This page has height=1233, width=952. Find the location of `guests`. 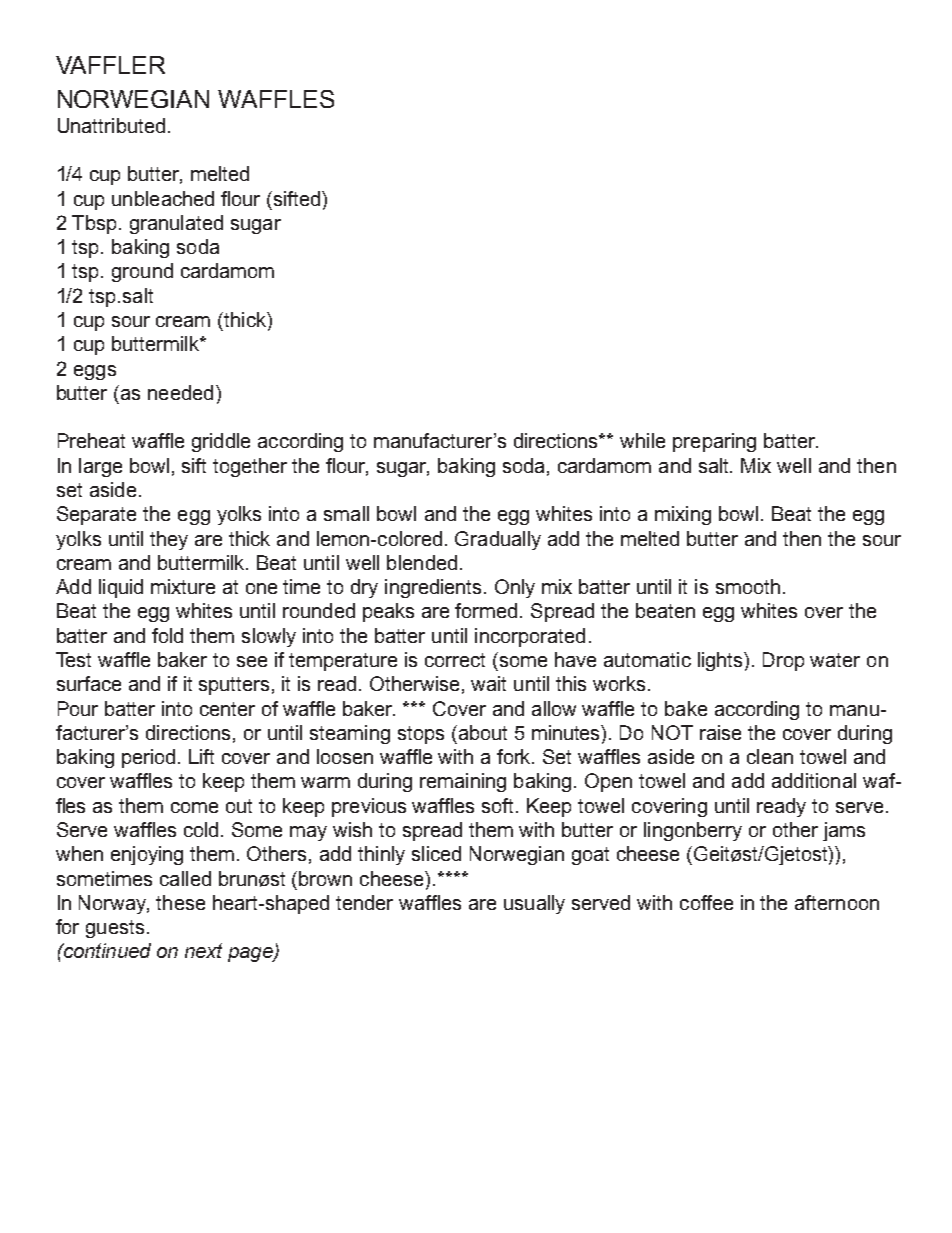

guests is located at coordinates (115, 929).
